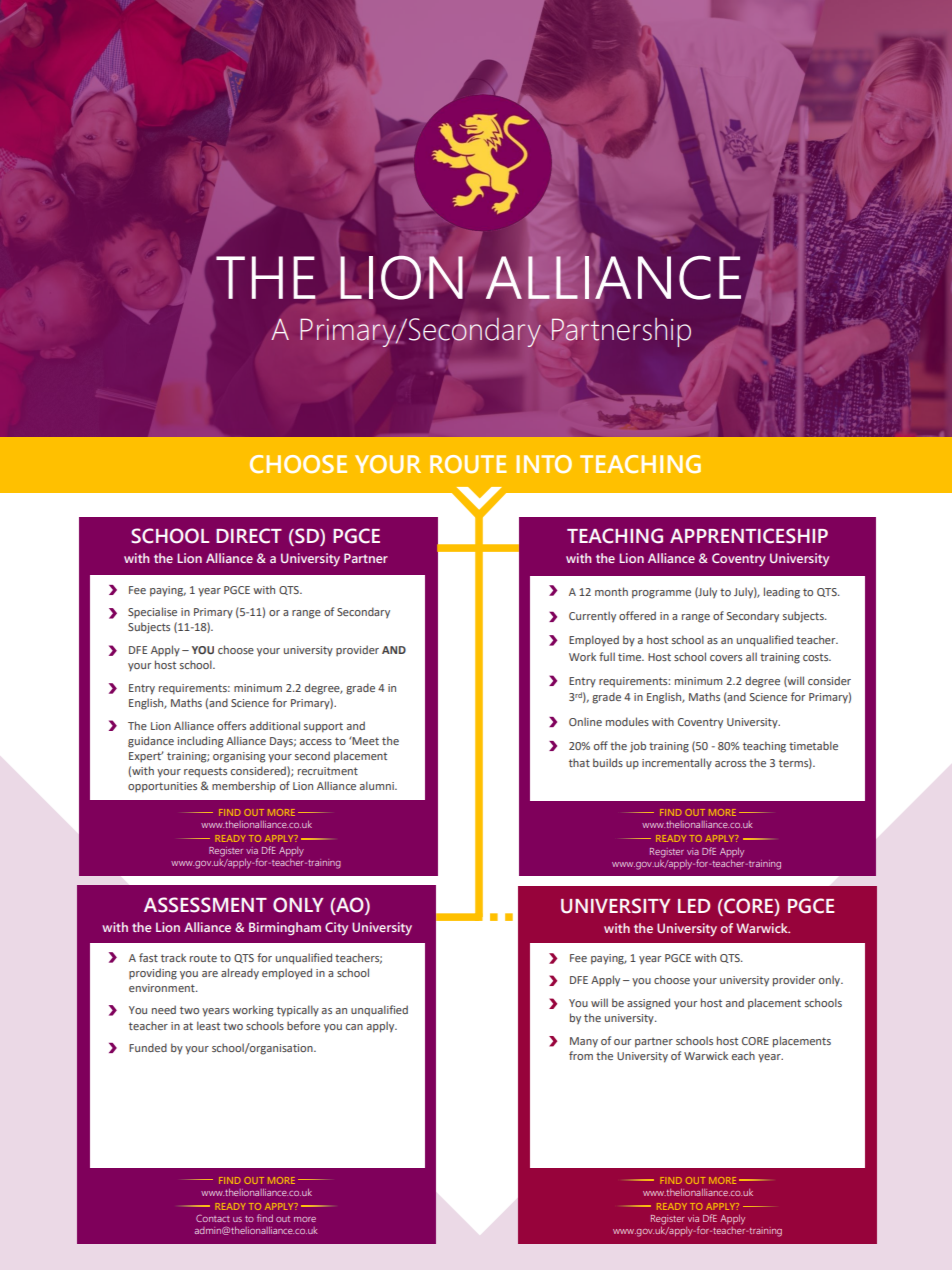 Image resolution: width=952 pixels, height=1270 pixels. Describe the element at coordinates (205, 772) in the image. I see `requests` at that location.
